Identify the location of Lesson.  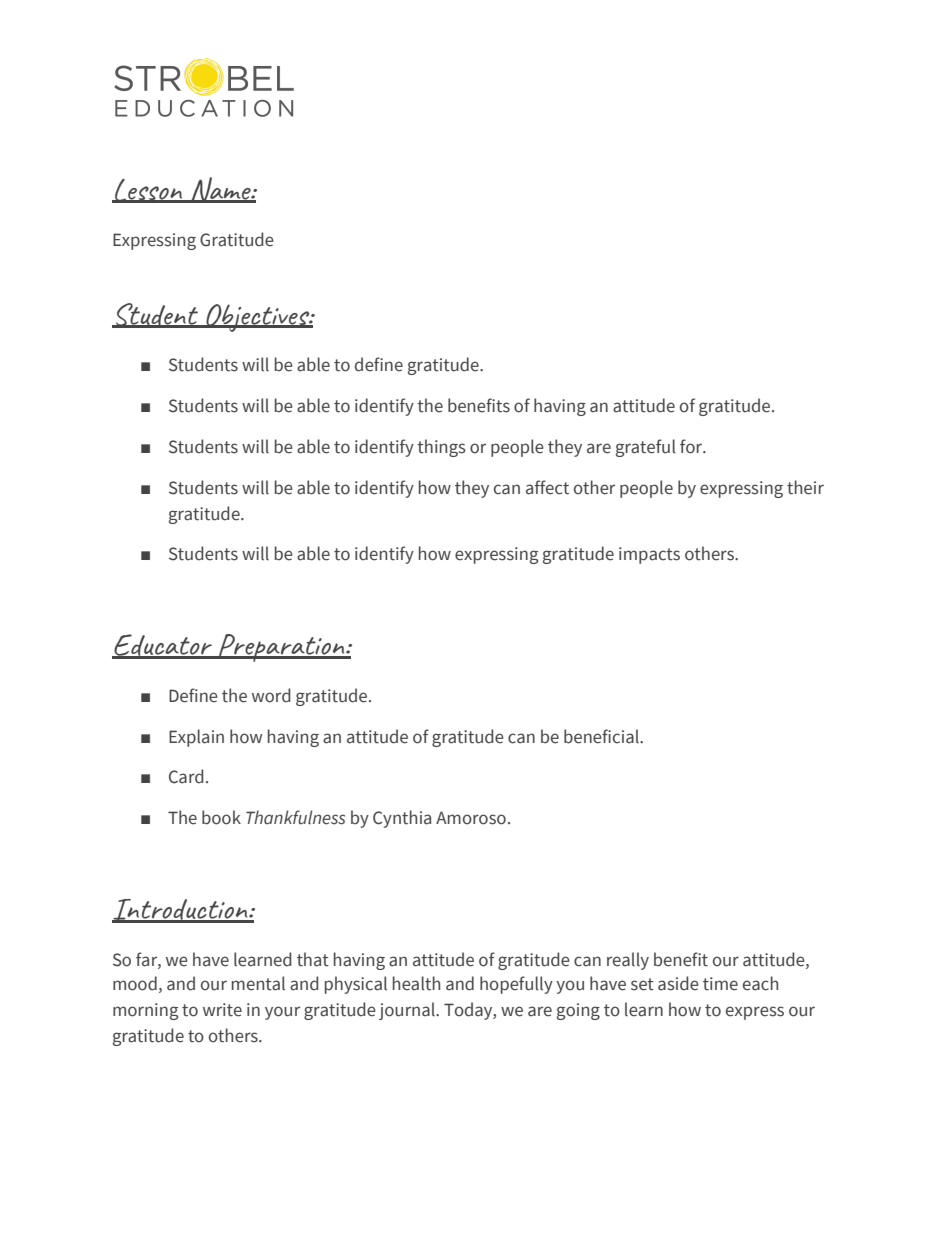
(149, 190).
